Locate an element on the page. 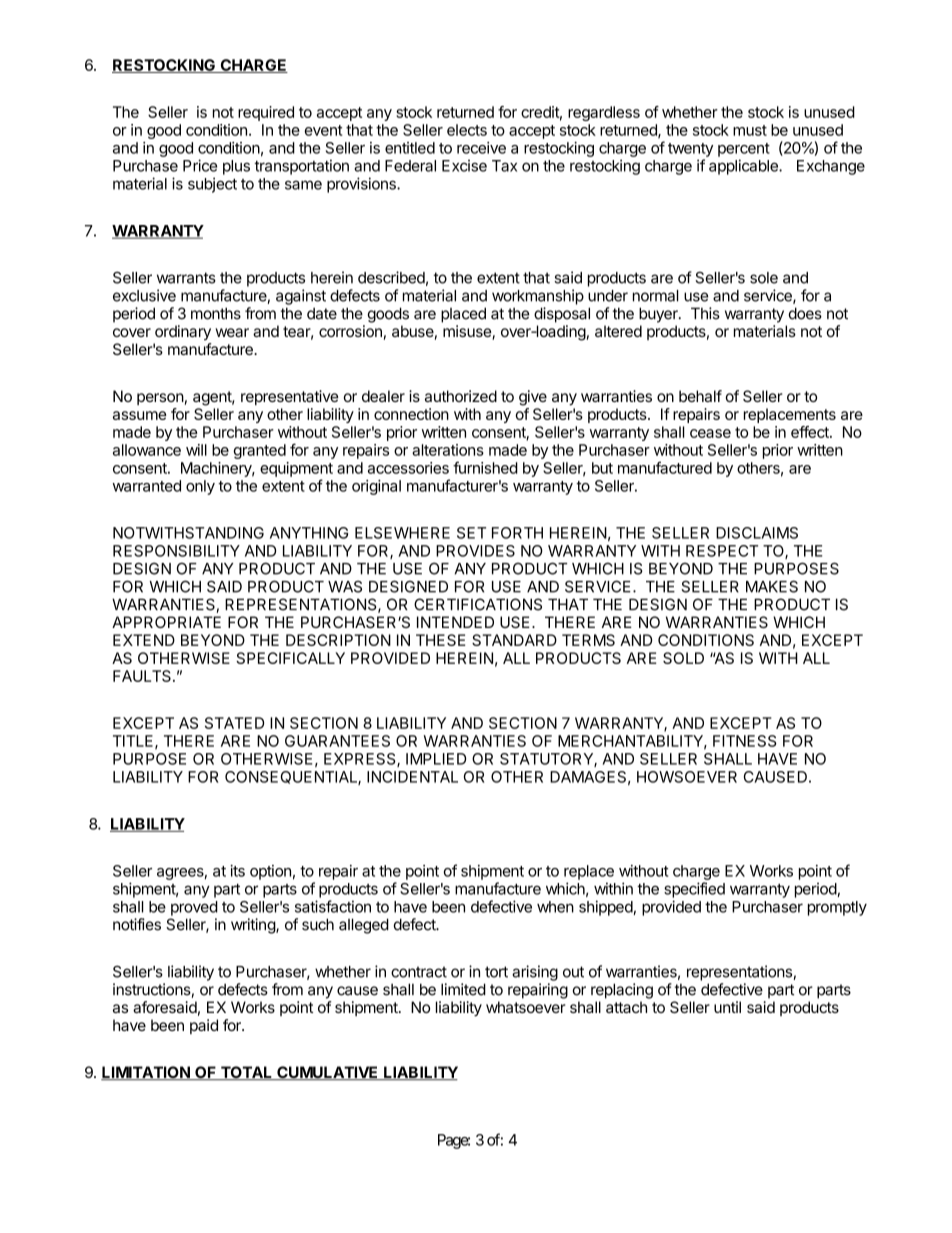 The image size is (952, 1233). Price is located at coordinates (200, 165).
